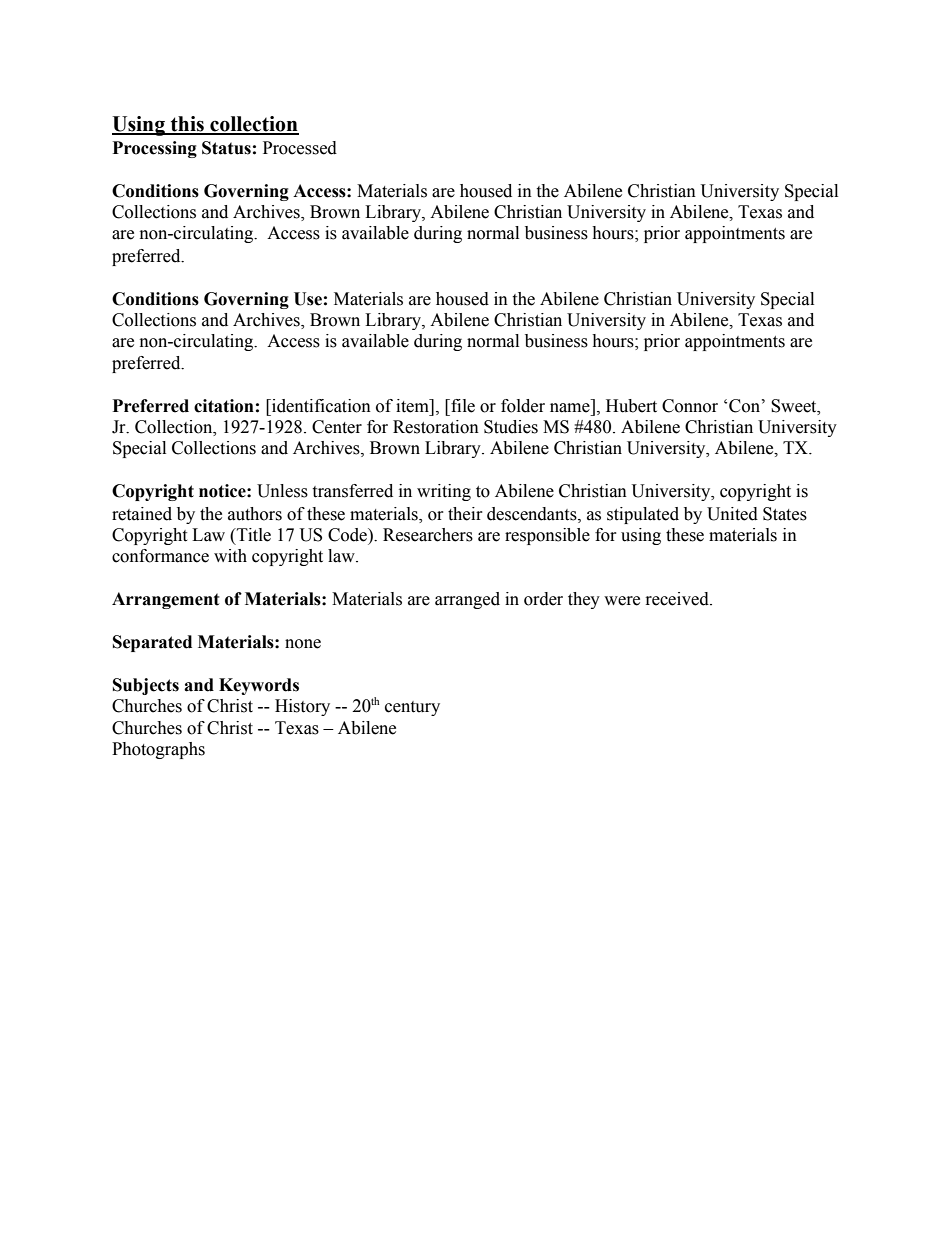 The width and height of the image is (952, 1233). Describe the element at coordinates (337, 427) in the image. I see `Center` at that location.
